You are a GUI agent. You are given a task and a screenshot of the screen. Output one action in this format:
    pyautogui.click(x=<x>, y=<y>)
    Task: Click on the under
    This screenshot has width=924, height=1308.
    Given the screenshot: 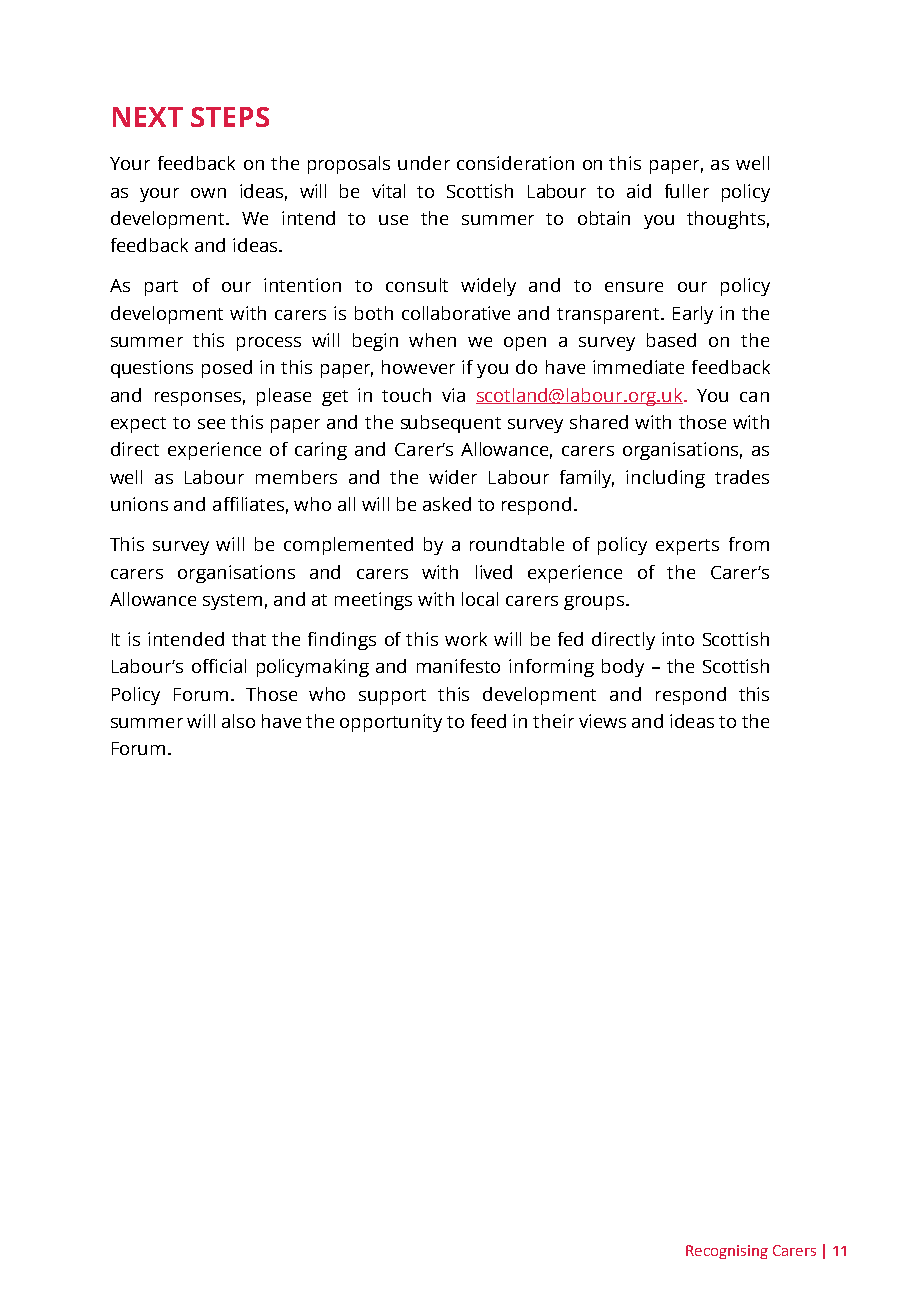 What is the action you would take?
    pyautogui.click(x=424, y=163)
